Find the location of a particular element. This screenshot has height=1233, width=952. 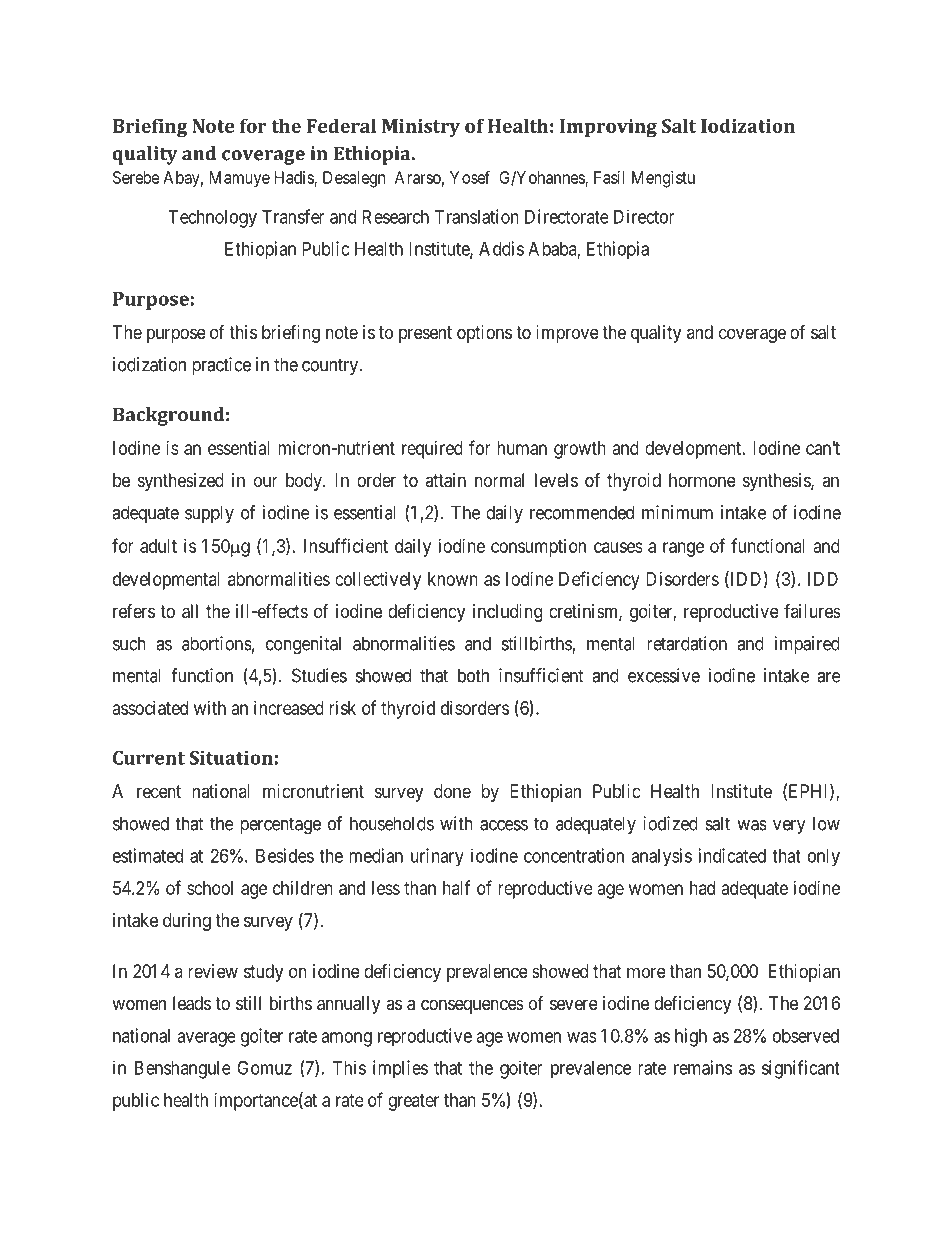

Improving is located at coordinates (608, 128).
